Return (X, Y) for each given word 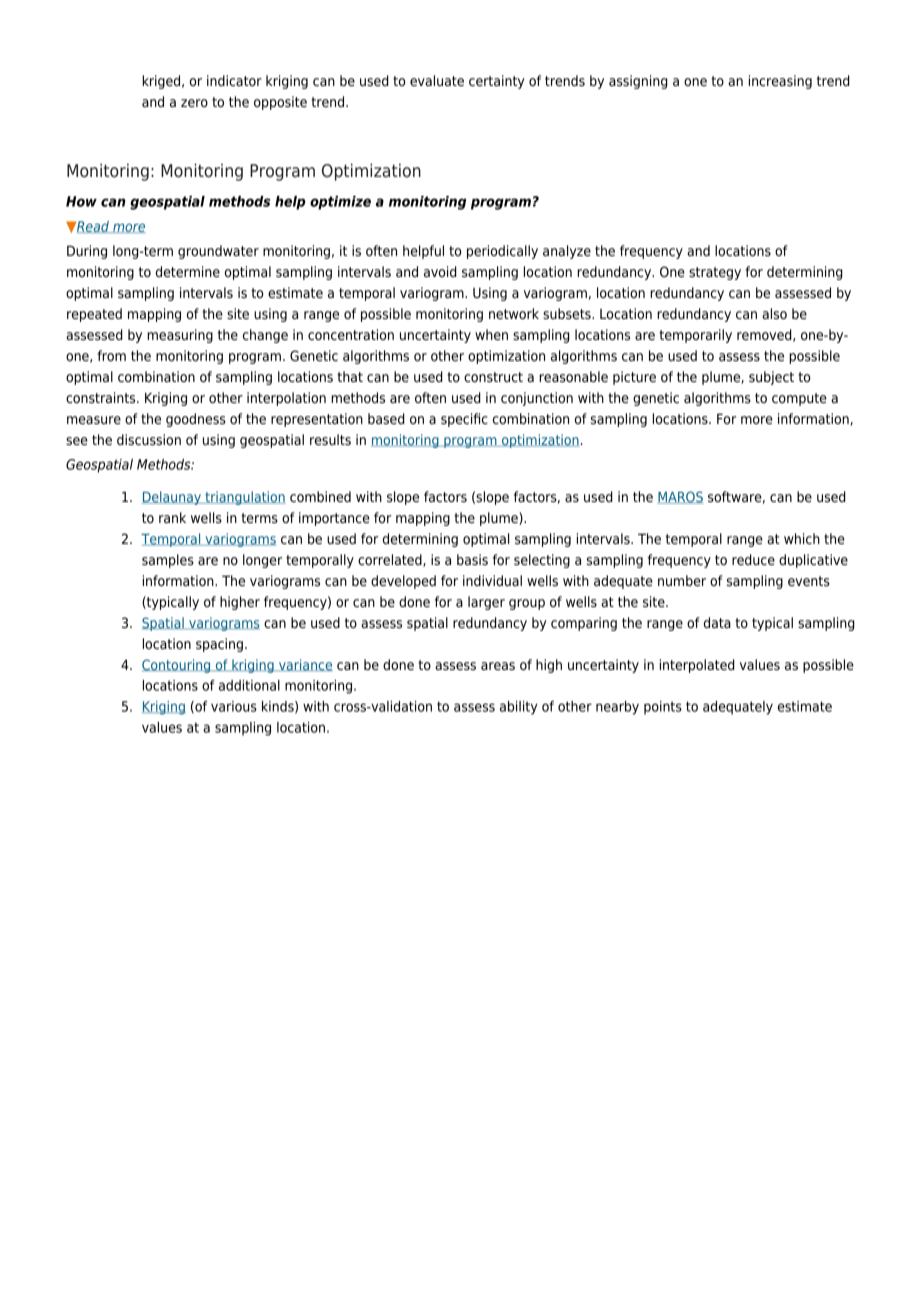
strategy (715, 273)
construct (493, 377)
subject (771, 378)
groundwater (218, 252)
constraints (102, 398)
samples (168, 561)
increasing (780, 82)
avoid (440, 271)
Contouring (177, 666)
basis (472, 559)
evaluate (437, 80)
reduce (753, 560)
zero (194, 103)
